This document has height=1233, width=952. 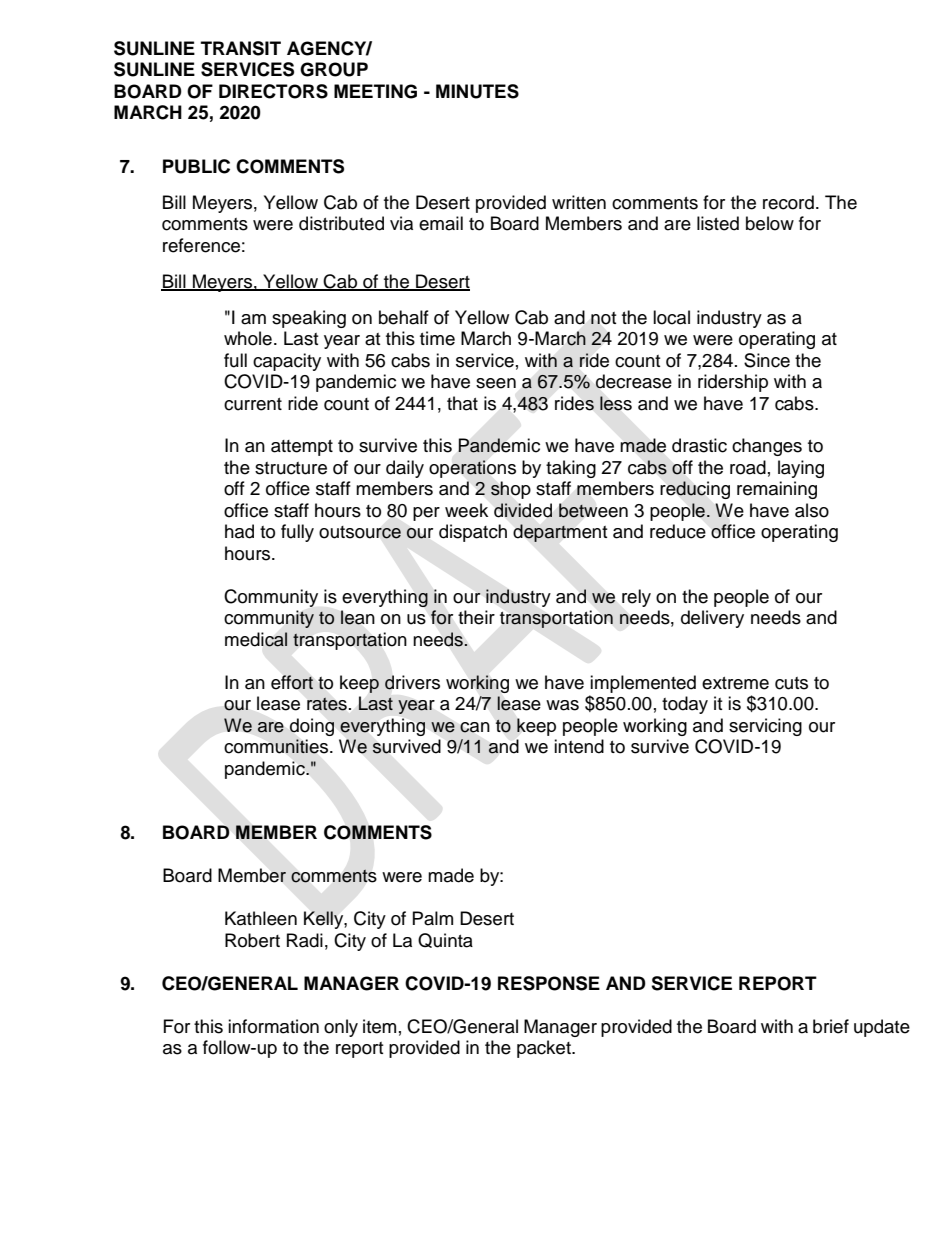 What do you see at coordinates (277, 746) in the document?
I see `communities` at bounding box center [277, 746].
